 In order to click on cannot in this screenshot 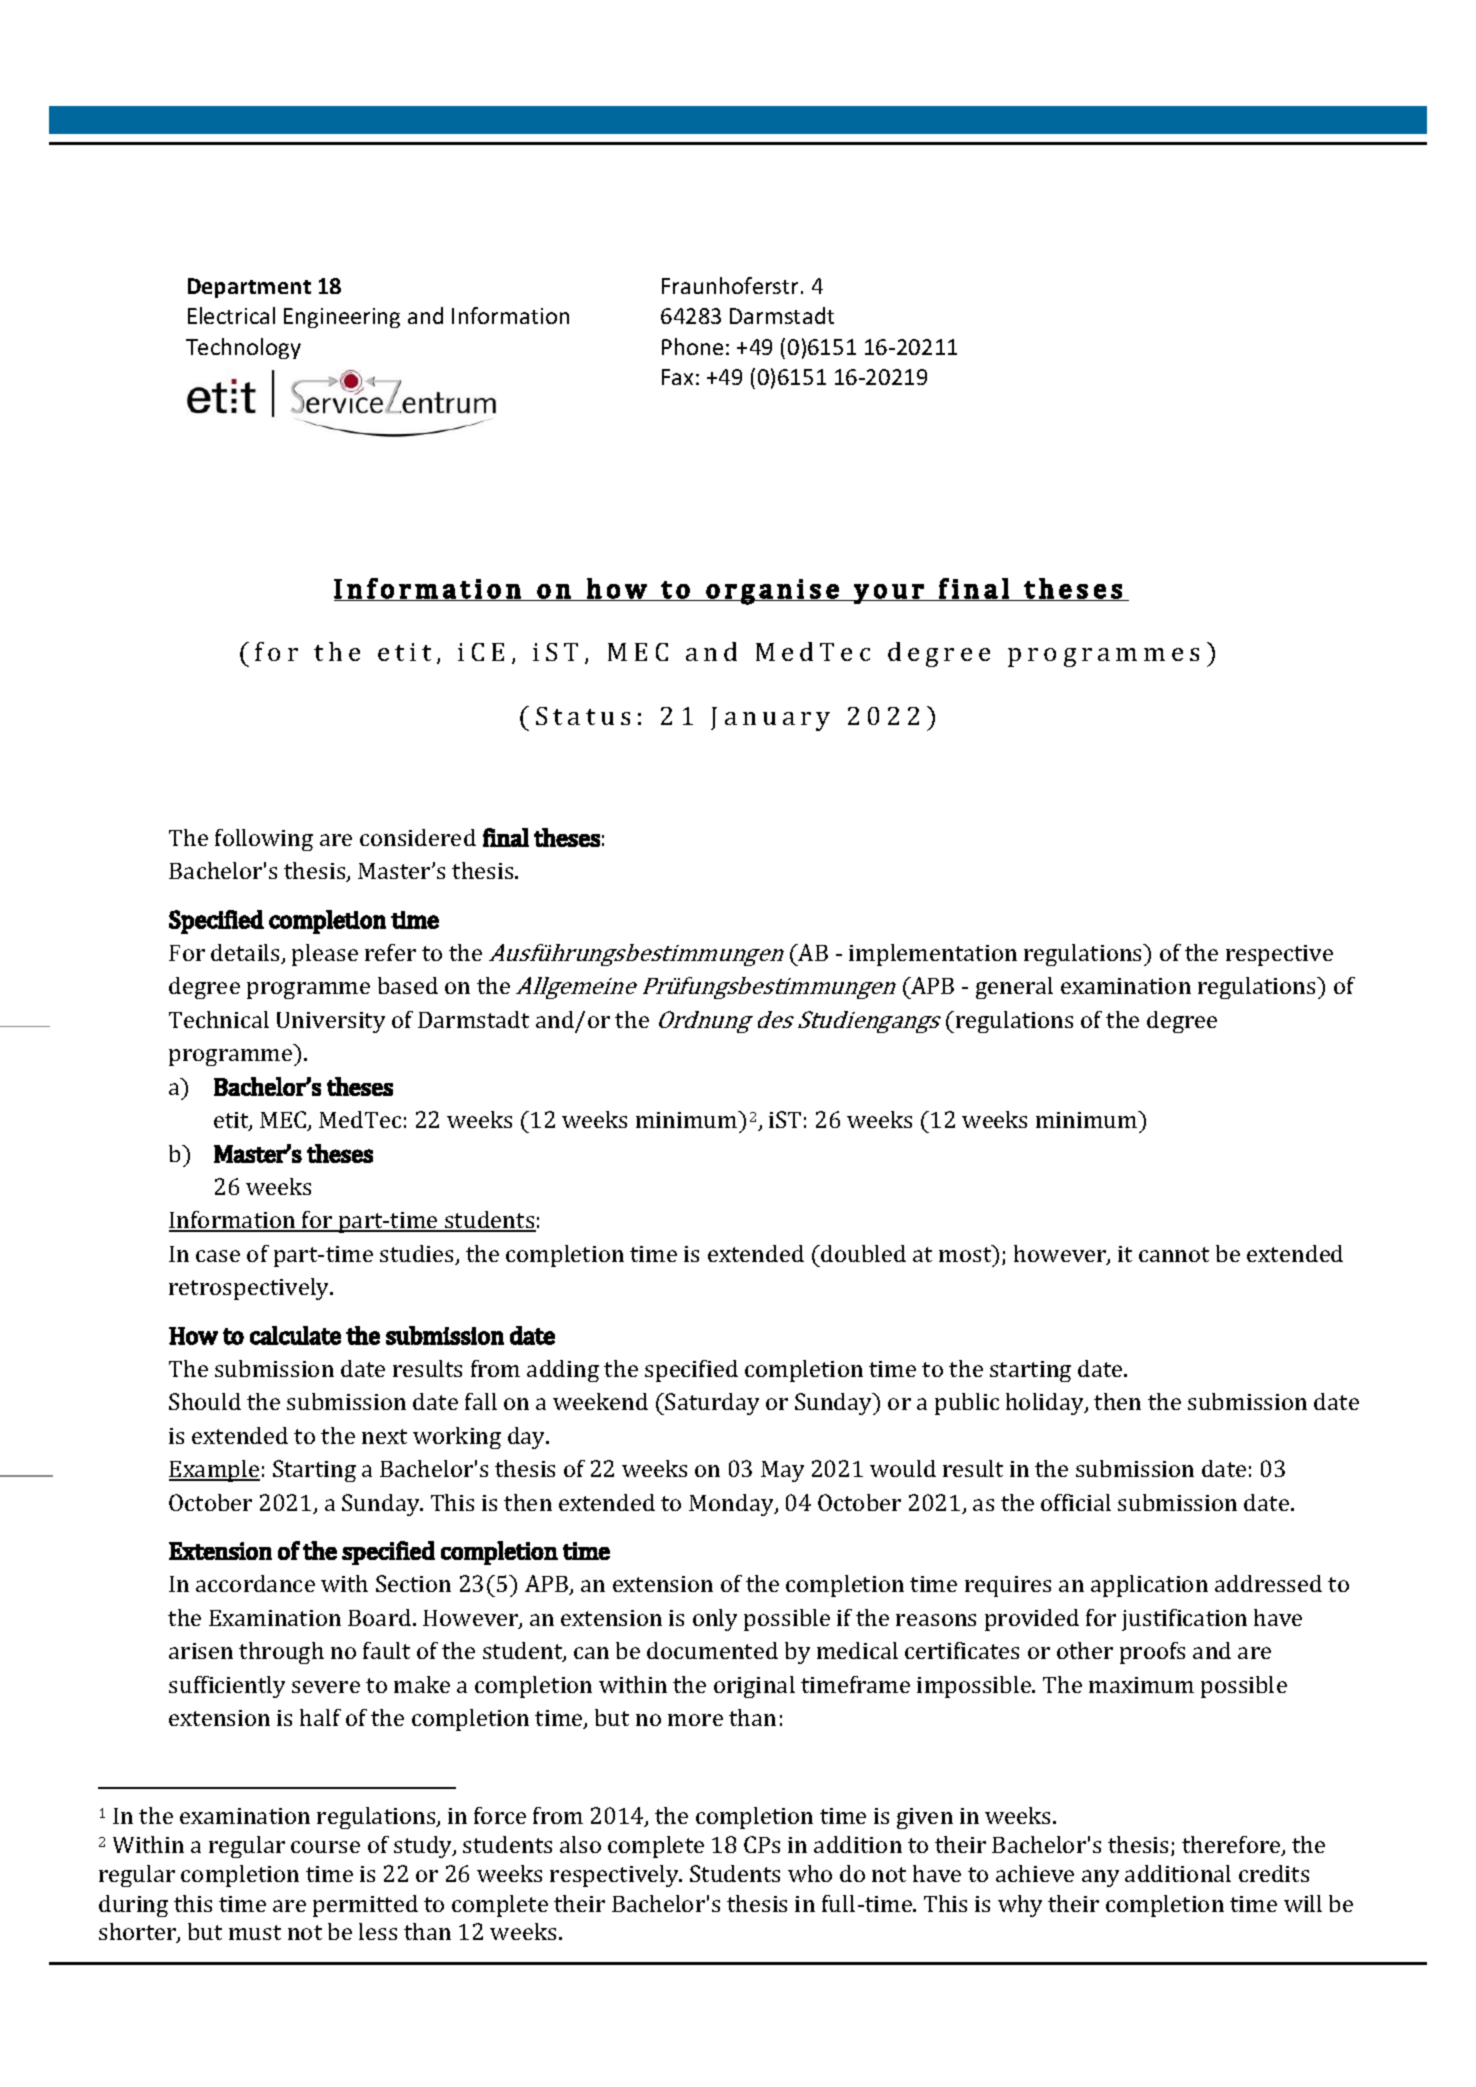, I will do `click(1174, 1254)`.
